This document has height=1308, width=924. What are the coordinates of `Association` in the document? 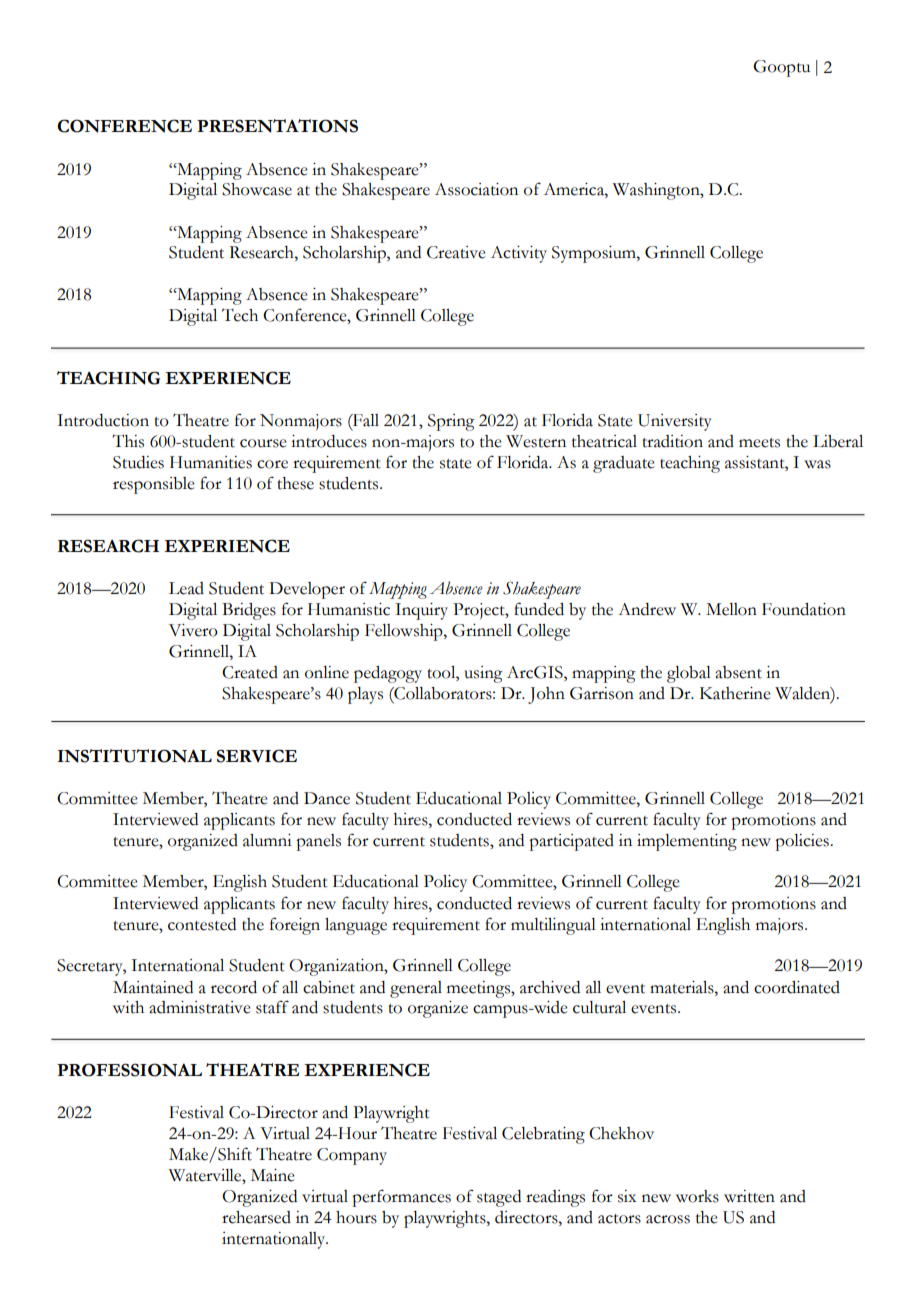 It's located at (476, 189).
